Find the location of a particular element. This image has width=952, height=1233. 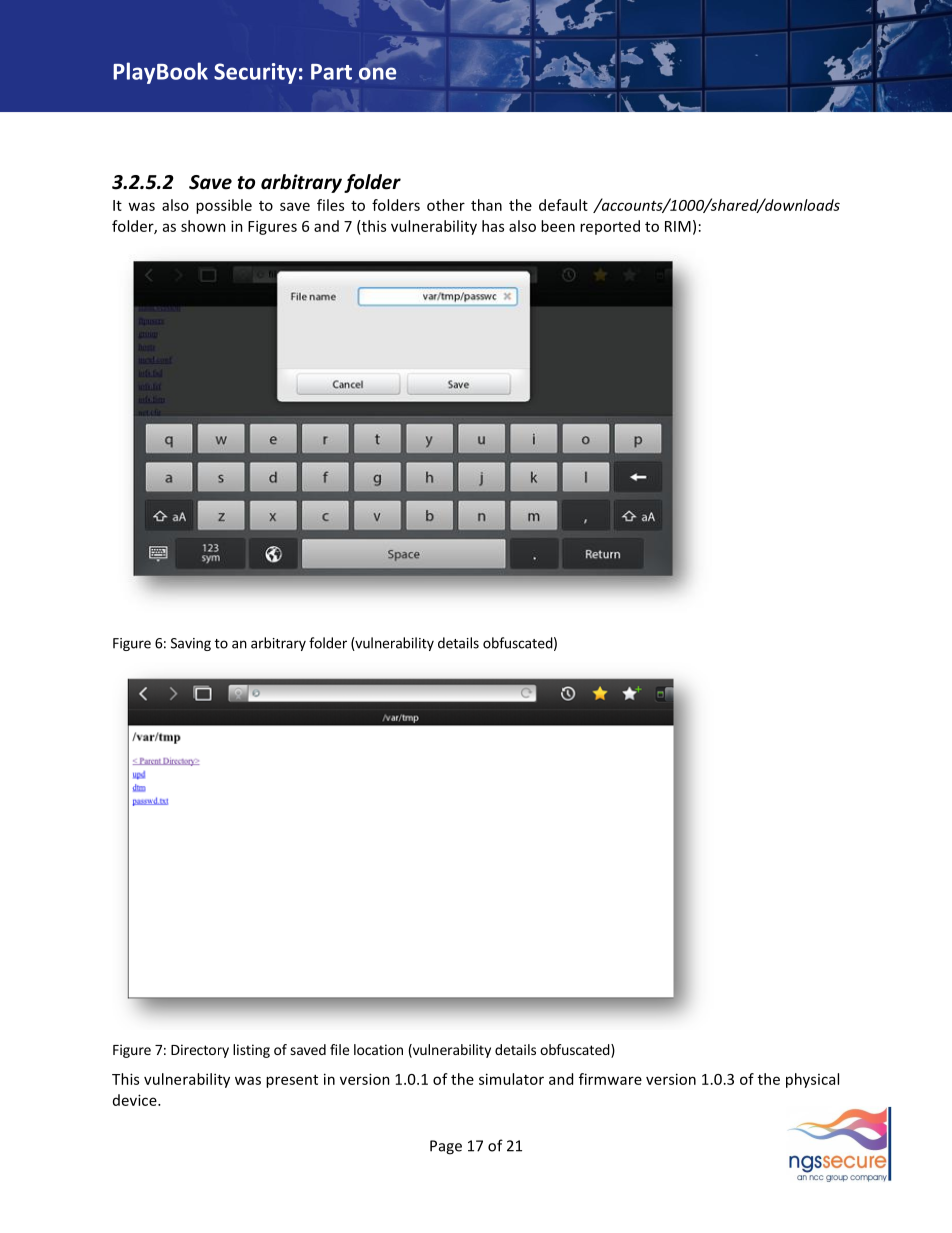

Directory is located at coordinates (200, 1051).
